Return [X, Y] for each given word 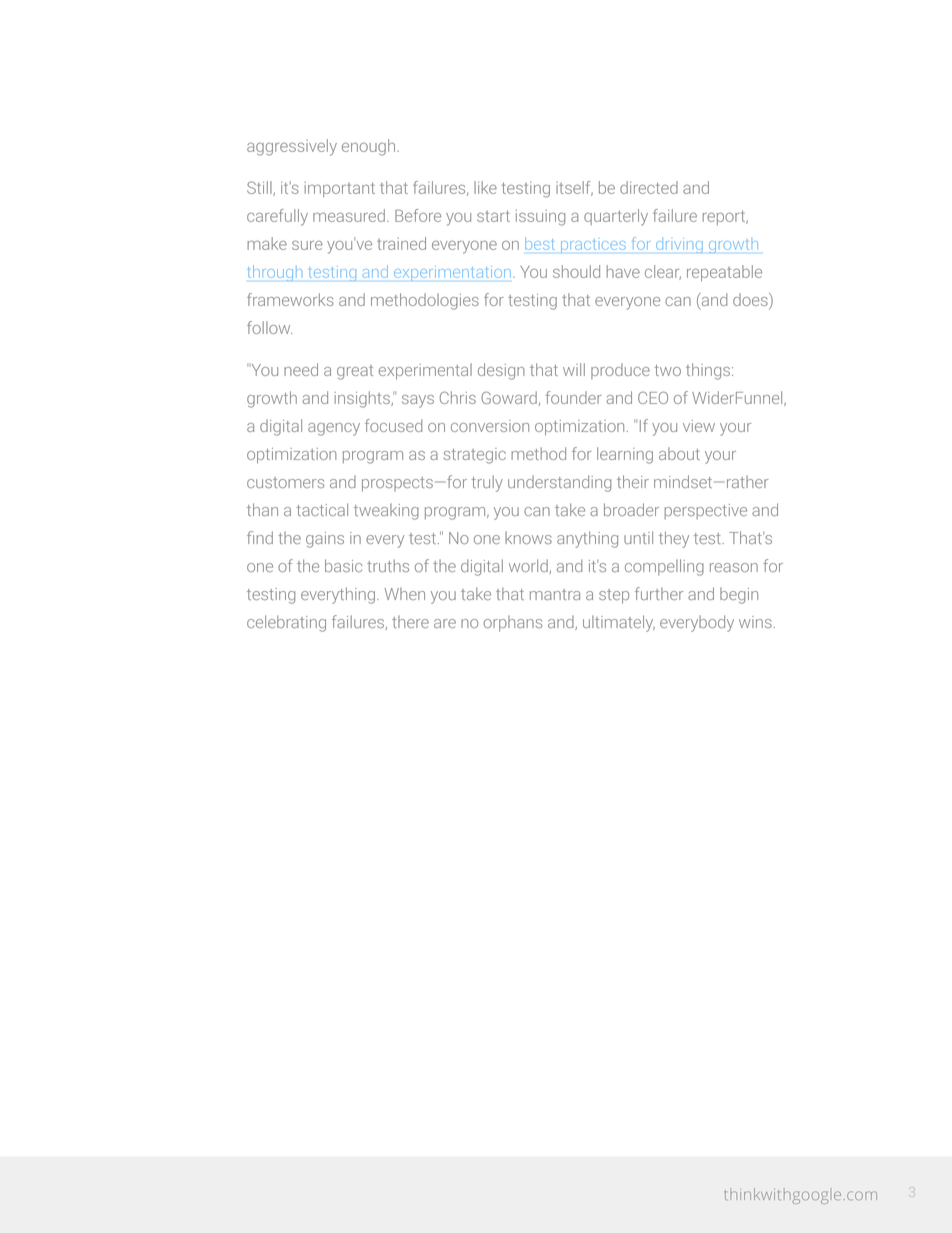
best [540, 243]
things [708, 371]
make [267, 243]
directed [649, 187]
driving [679, 245]
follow [269, 327]
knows [528, 538]
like [485, 187]
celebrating [286, 623]
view [699, 426]
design [501, 371]
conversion [490, 426]
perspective [705, 511]
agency [334, 429]
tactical [322, 509]
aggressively [292, 147]
